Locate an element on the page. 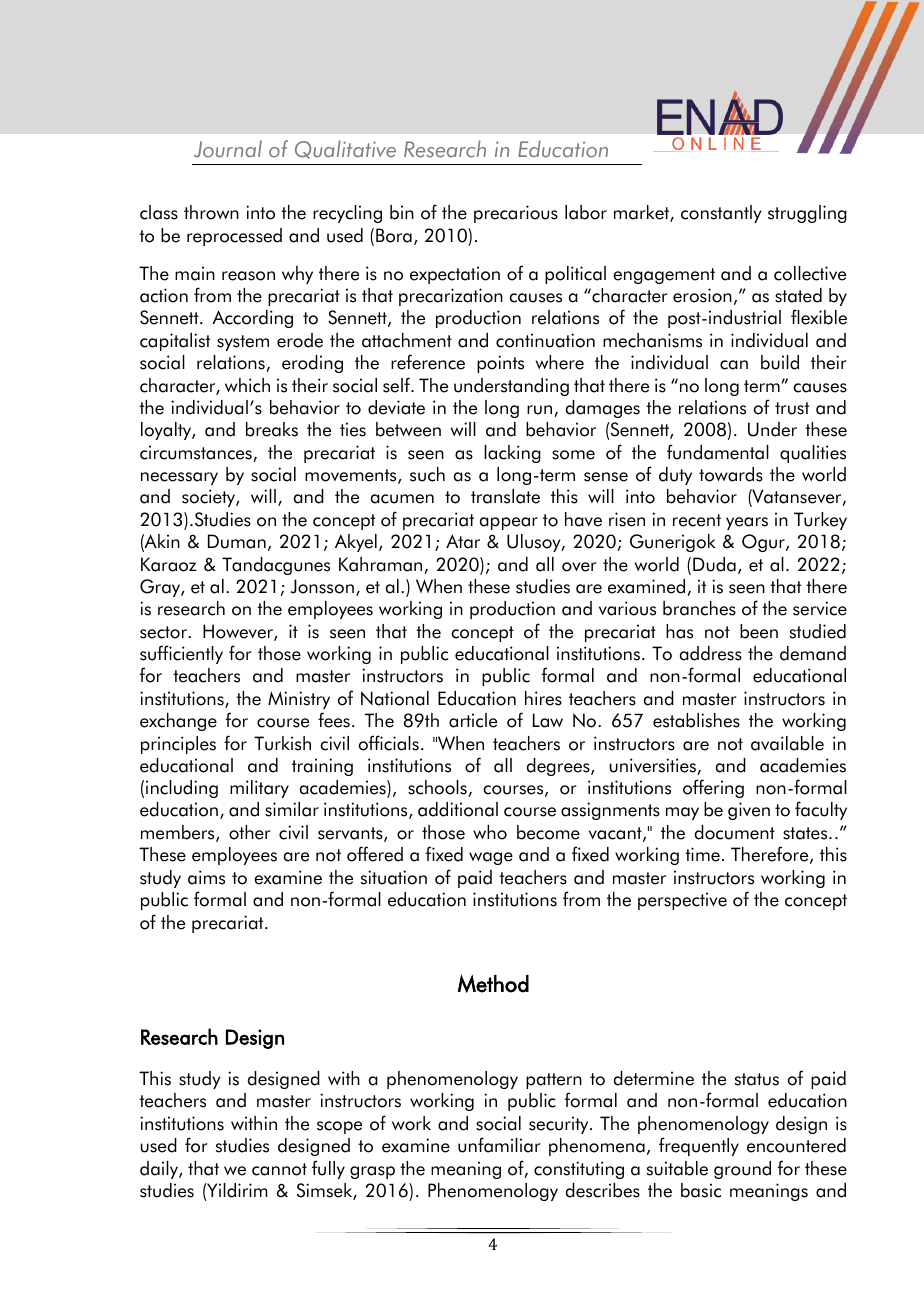  Jonsson is located at coordinates (322, 586).
